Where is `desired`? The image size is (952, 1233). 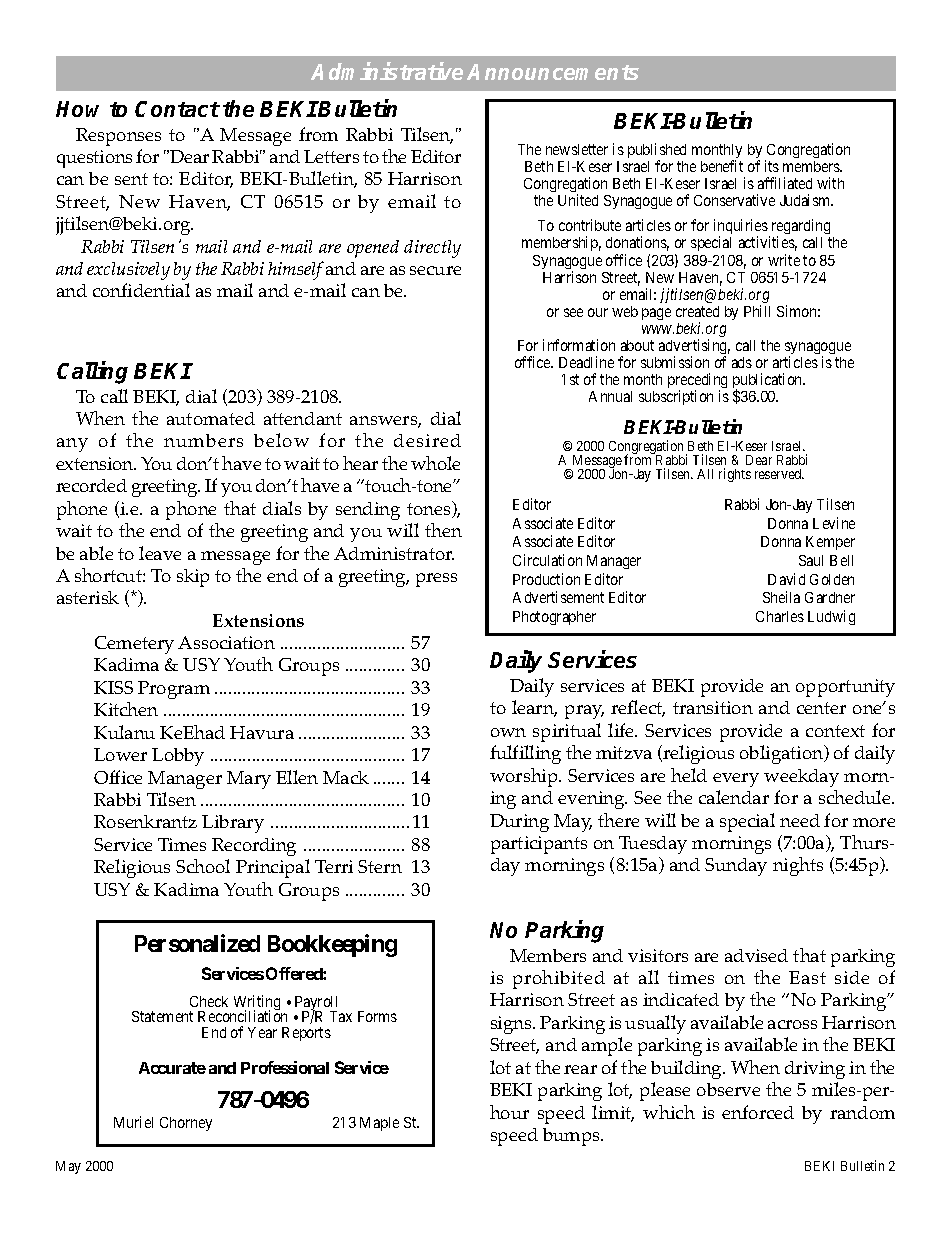 desired is located at coordinates (427, 440).
